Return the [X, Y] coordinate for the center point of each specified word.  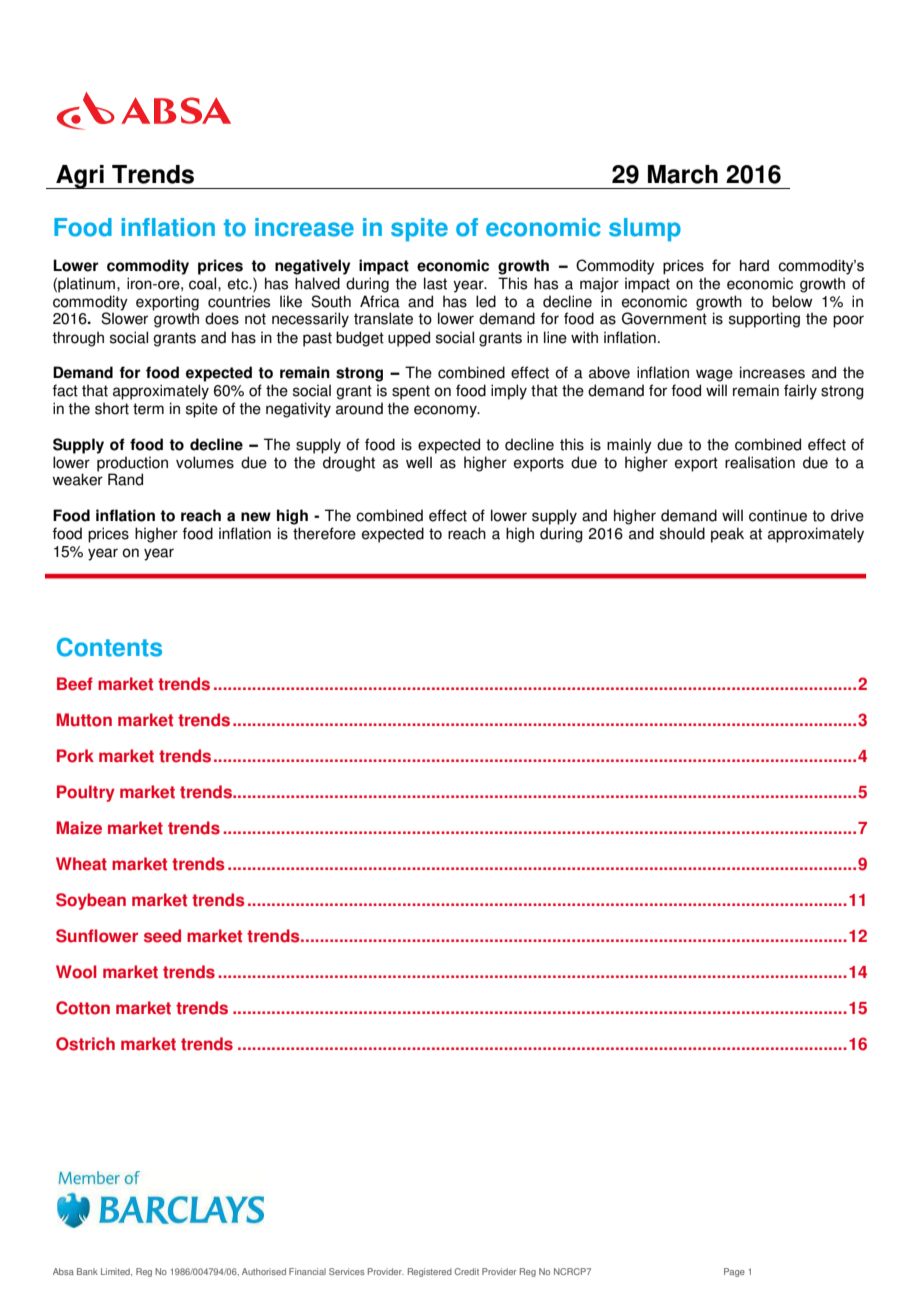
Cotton [83, 1008]
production [132, 464]
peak [727, 535]
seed [162, 936]
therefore [324, 533]
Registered [430, 1272]
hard [754, 266]
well [419, 462]
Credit [467, 1271]
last [435, 283]
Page [734, 1272]
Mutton [84, 720]
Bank [87, 1271]
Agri [80, 177]
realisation [760, 462]
